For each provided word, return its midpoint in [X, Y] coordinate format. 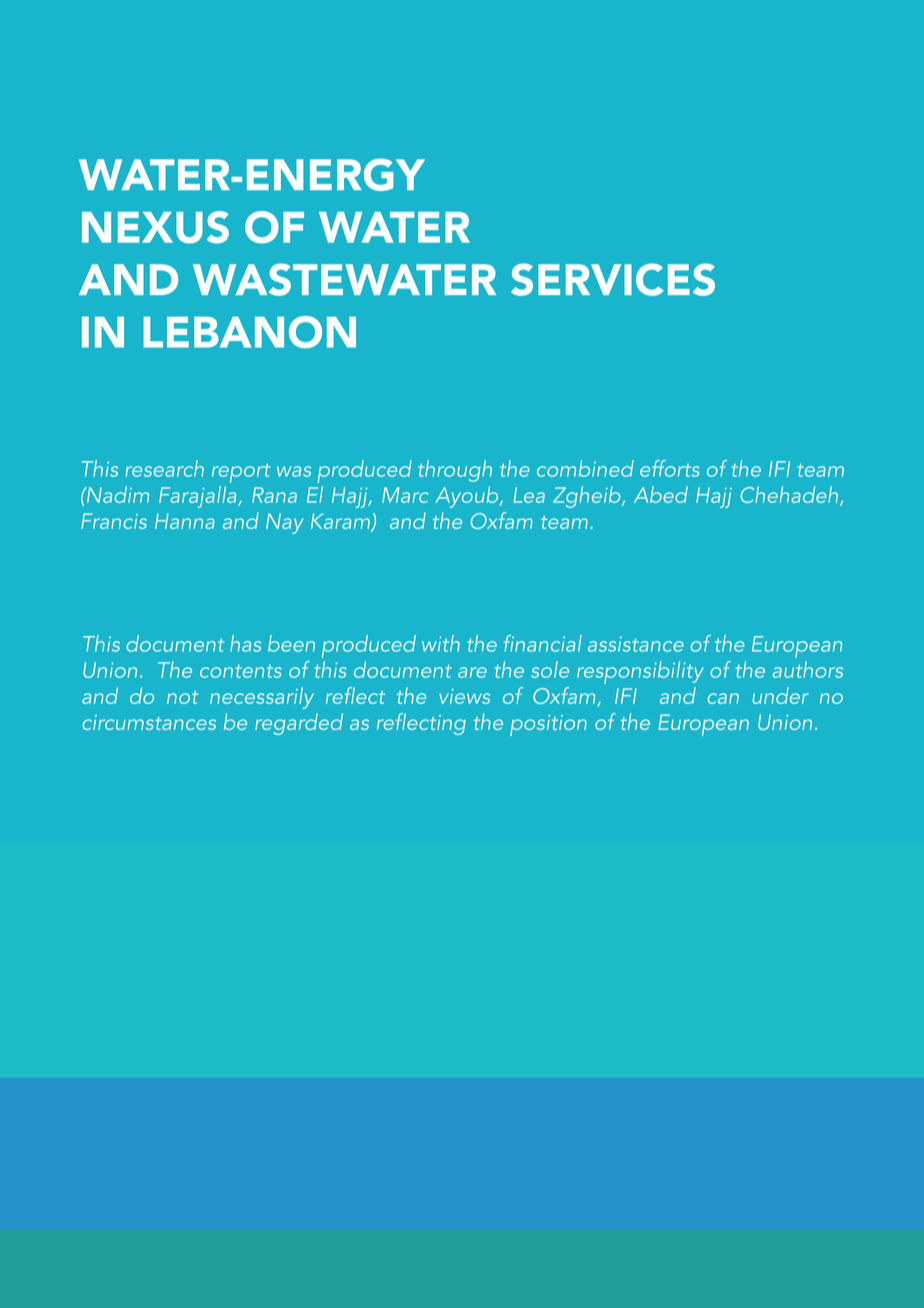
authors [807, 669]
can [723, 698]
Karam [342, 522]
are [472, 672]
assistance [636, 644]
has [245, 643]
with [441, 643]
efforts [670, 468]
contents [241, 671]
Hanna [185, 521]
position [548, 725]
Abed [661, 494]
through [455, 471]
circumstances [149, 722]
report [241, 473]
